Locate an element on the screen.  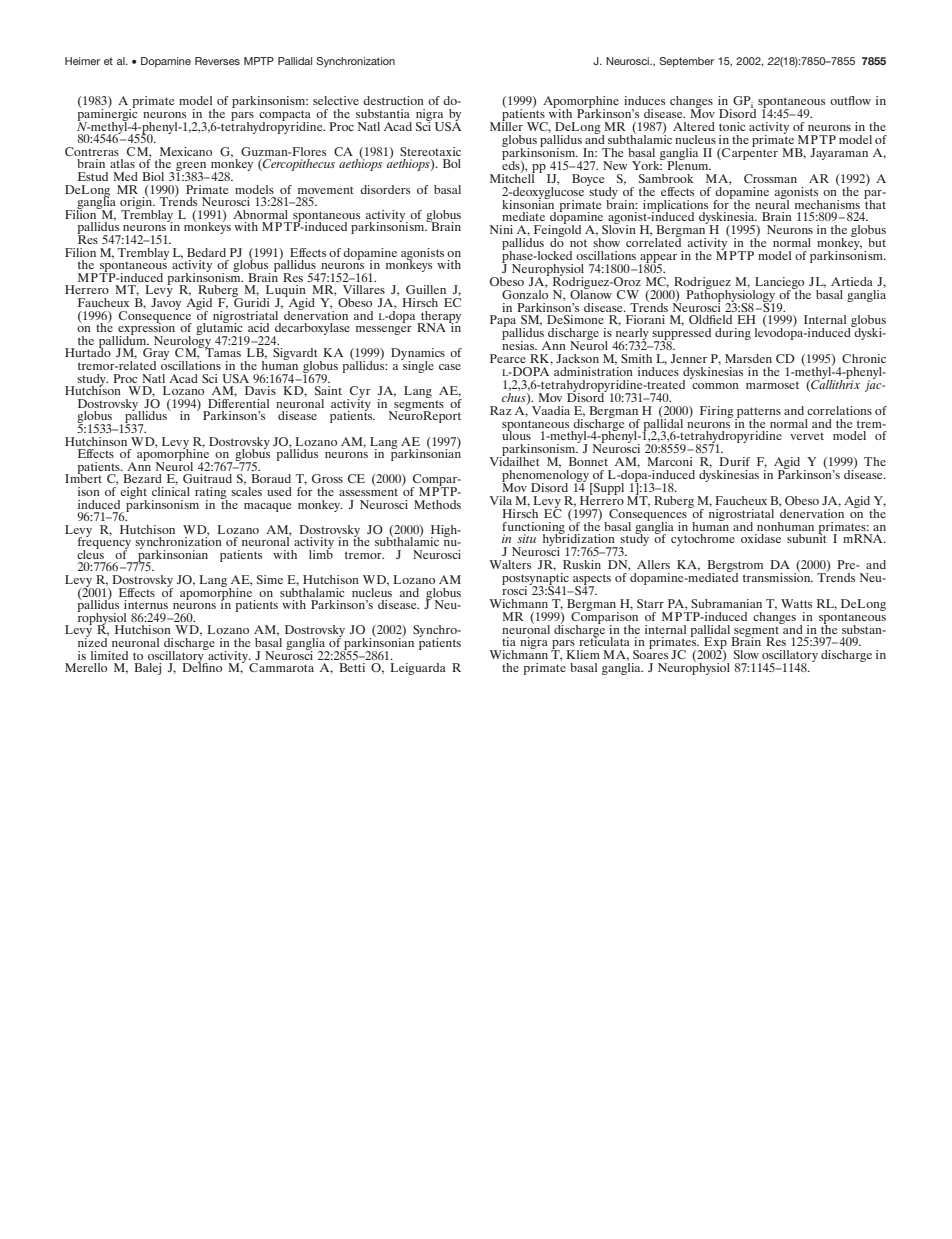
Slow is located at coordinates (746, 654).
